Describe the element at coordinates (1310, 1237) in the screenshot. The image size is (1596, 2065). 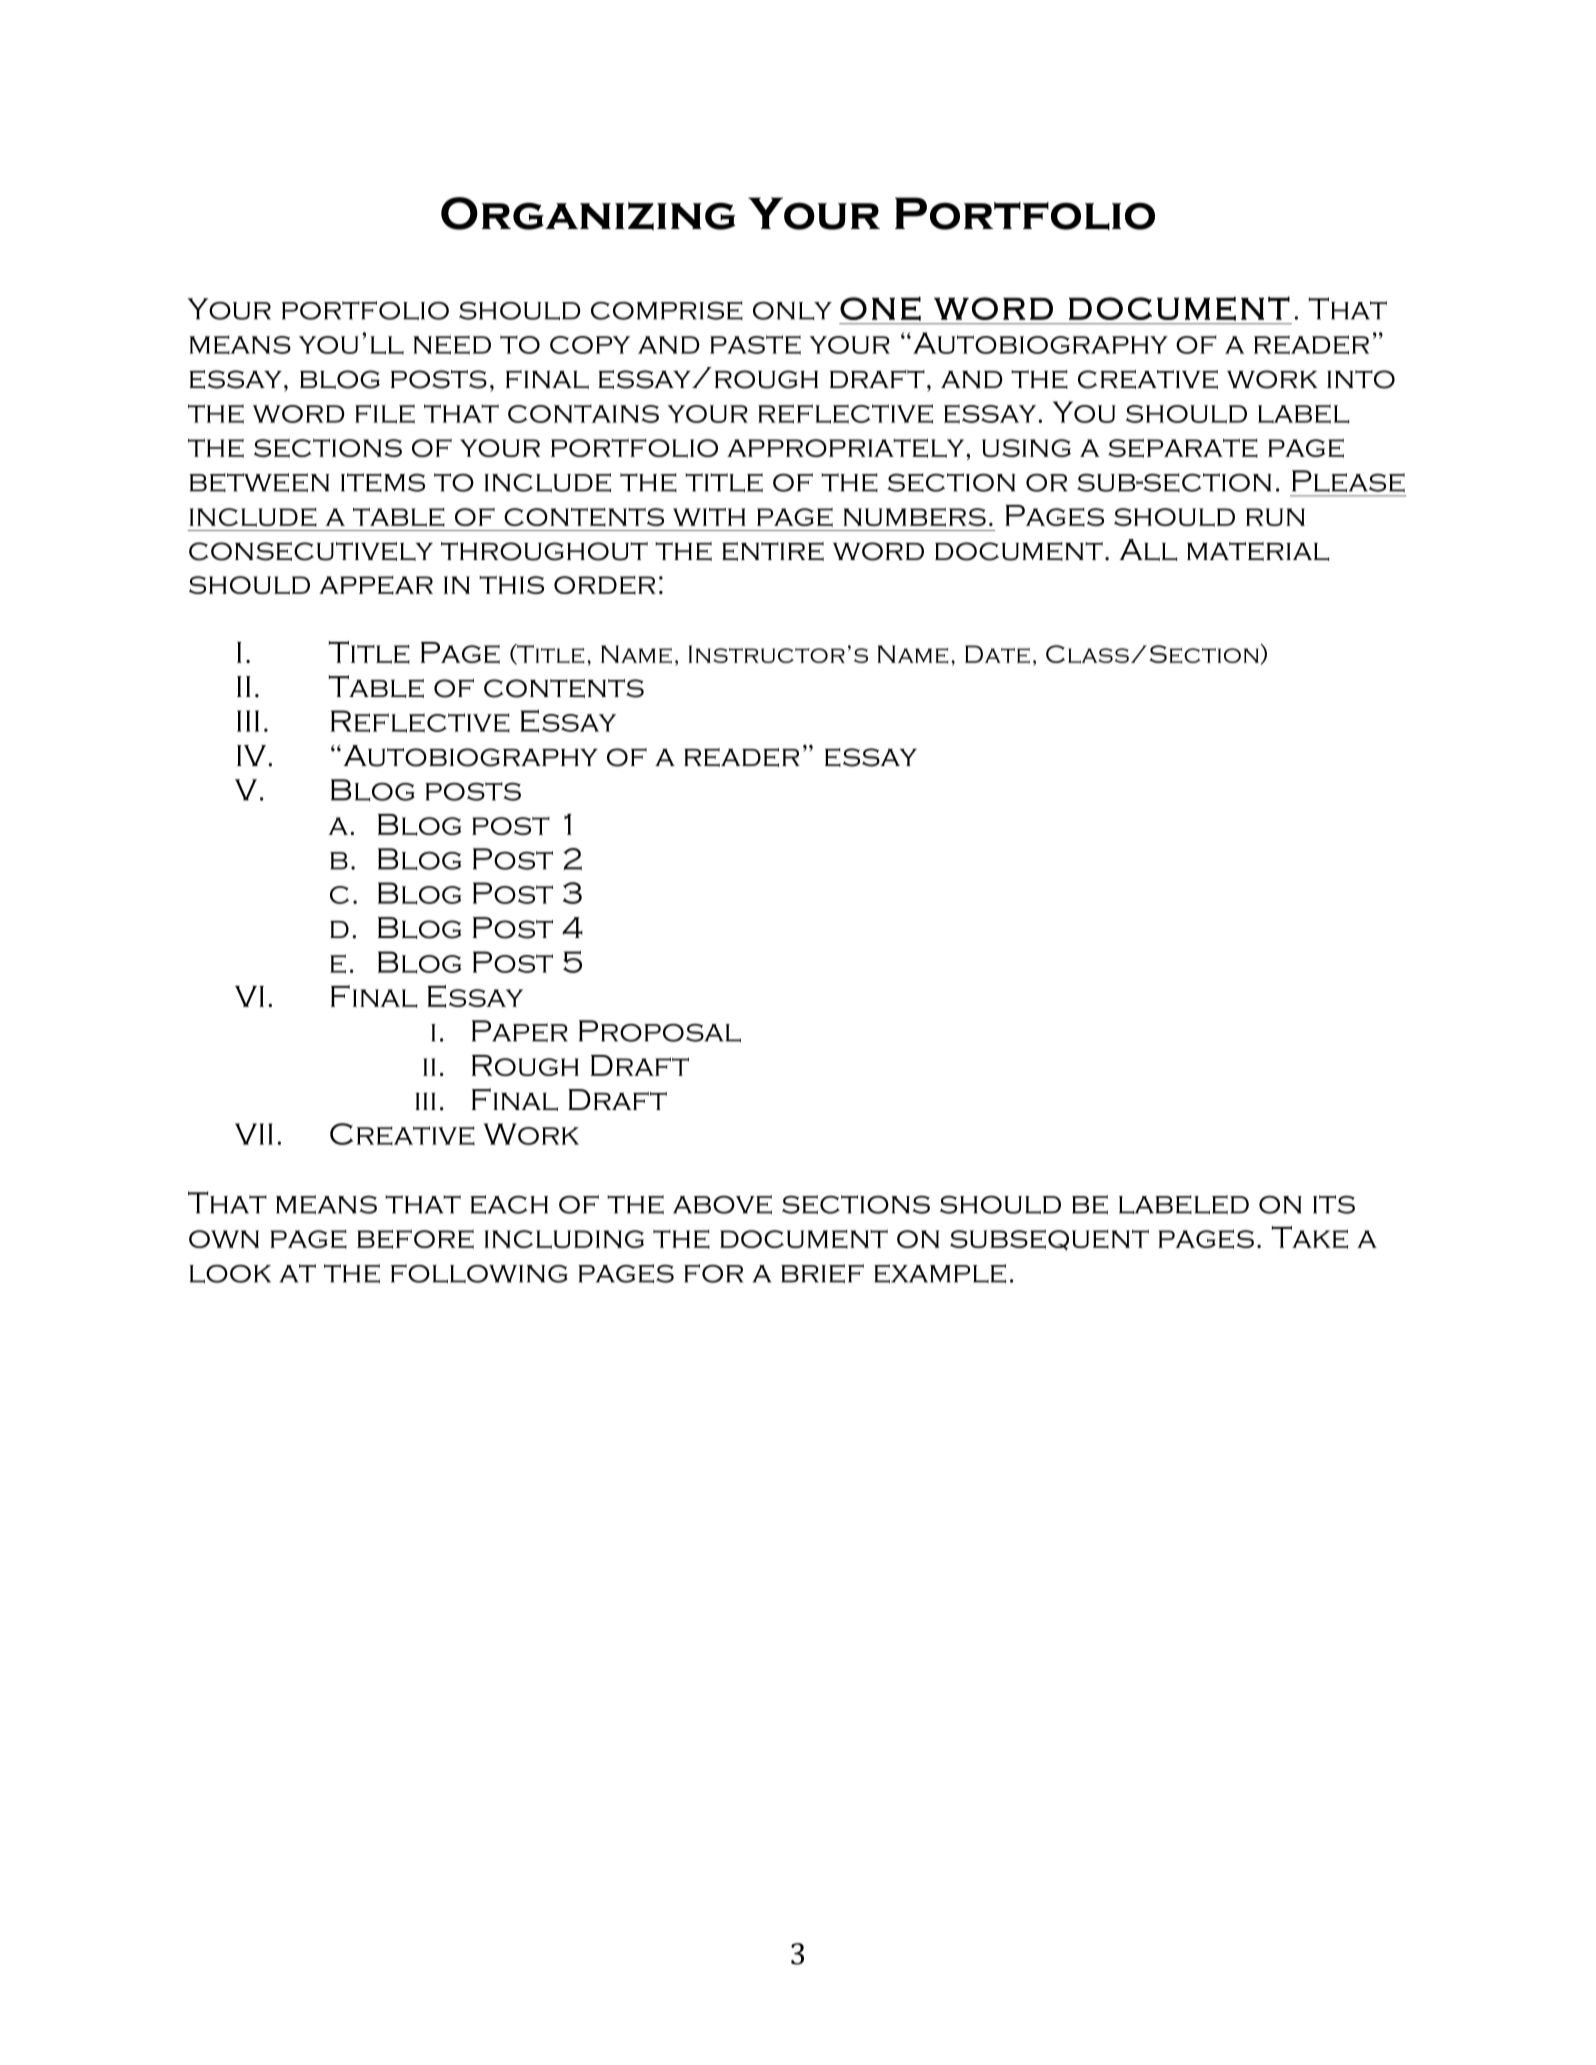
I see `Take` at that location.
